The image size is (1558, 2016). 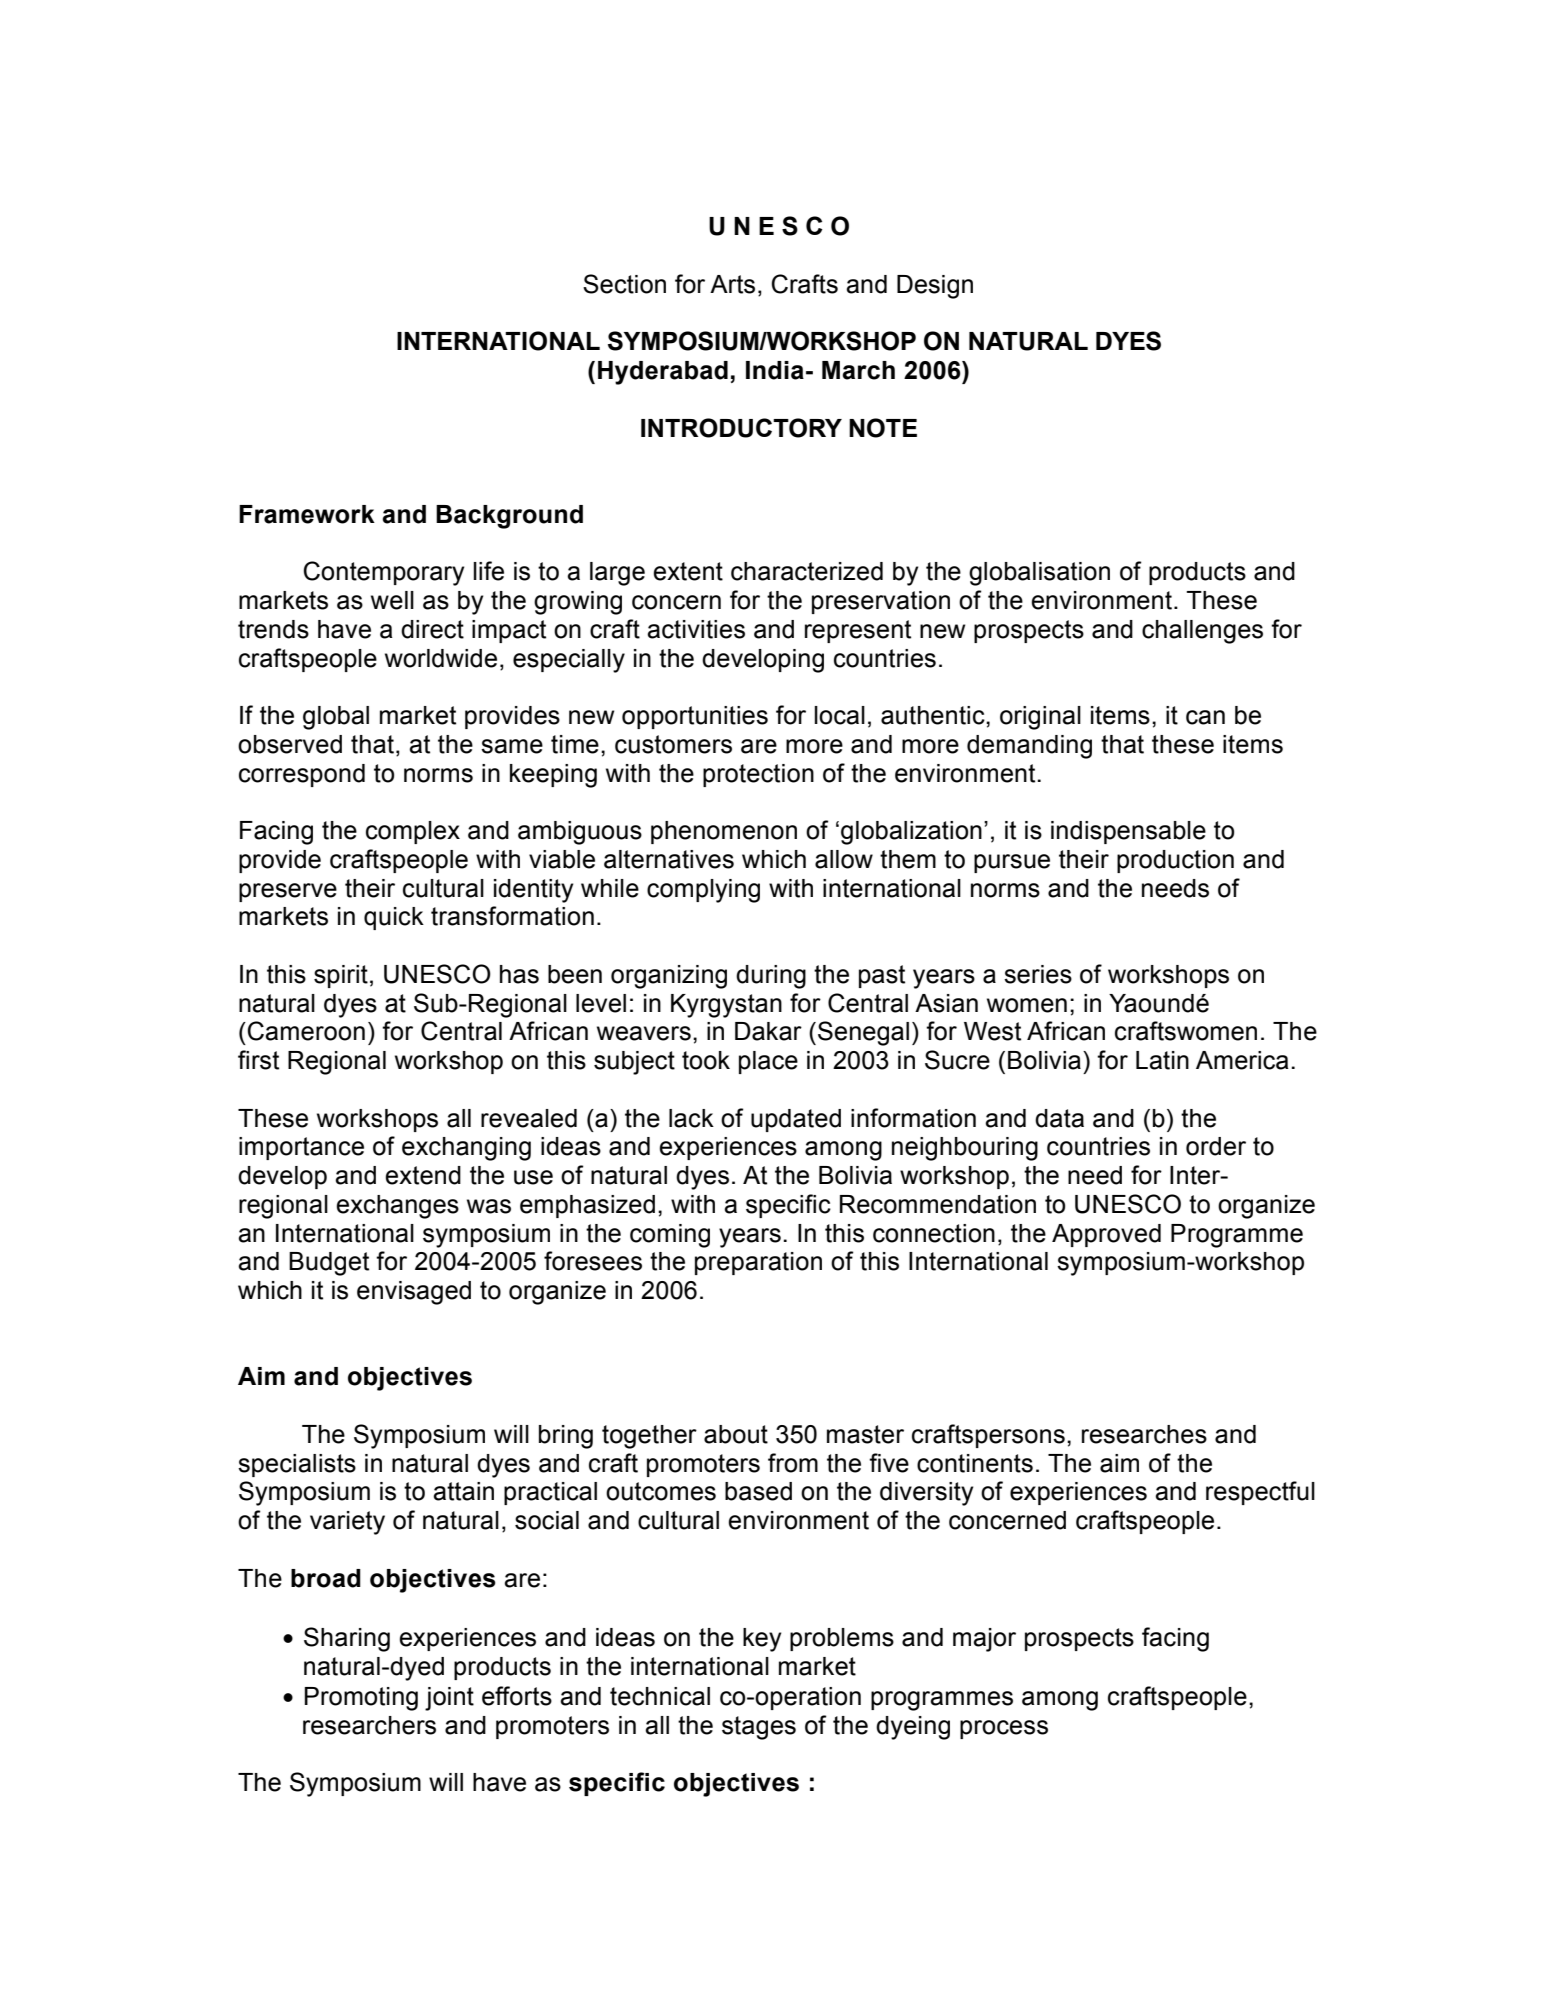 What do you see at coordinates (361, 1699) in the screenshot?
I see `Promoting` at bounding box center [361, 1699].
